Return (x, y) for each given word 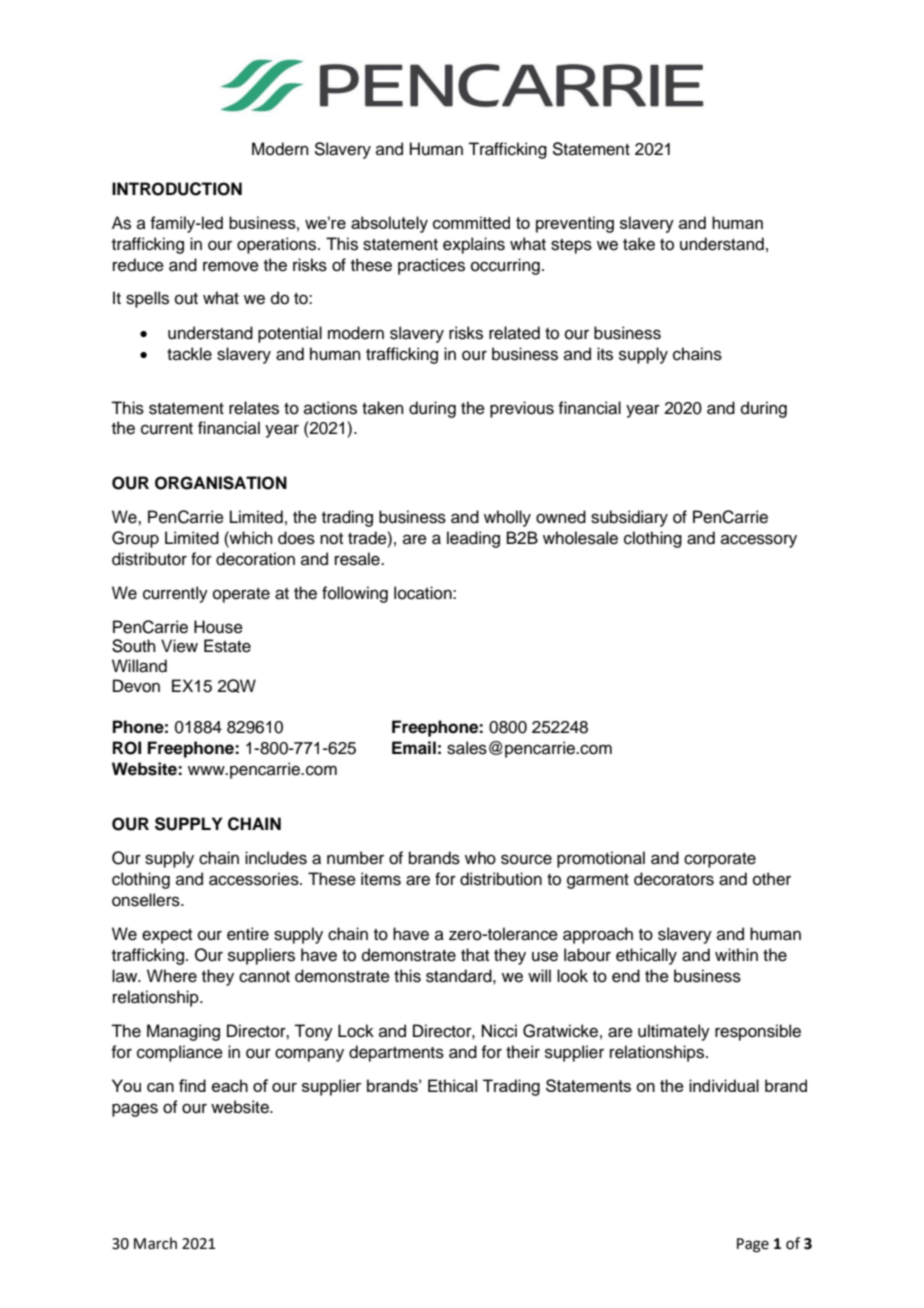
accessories (255, 879)
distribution (501, 879)
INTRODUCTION (177, 189)
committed (471, 222)
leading (473, 539)
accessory (759, 541)
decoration (255, 559)
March (155, 1243)
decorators (674, 879)
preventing (575, 224)
